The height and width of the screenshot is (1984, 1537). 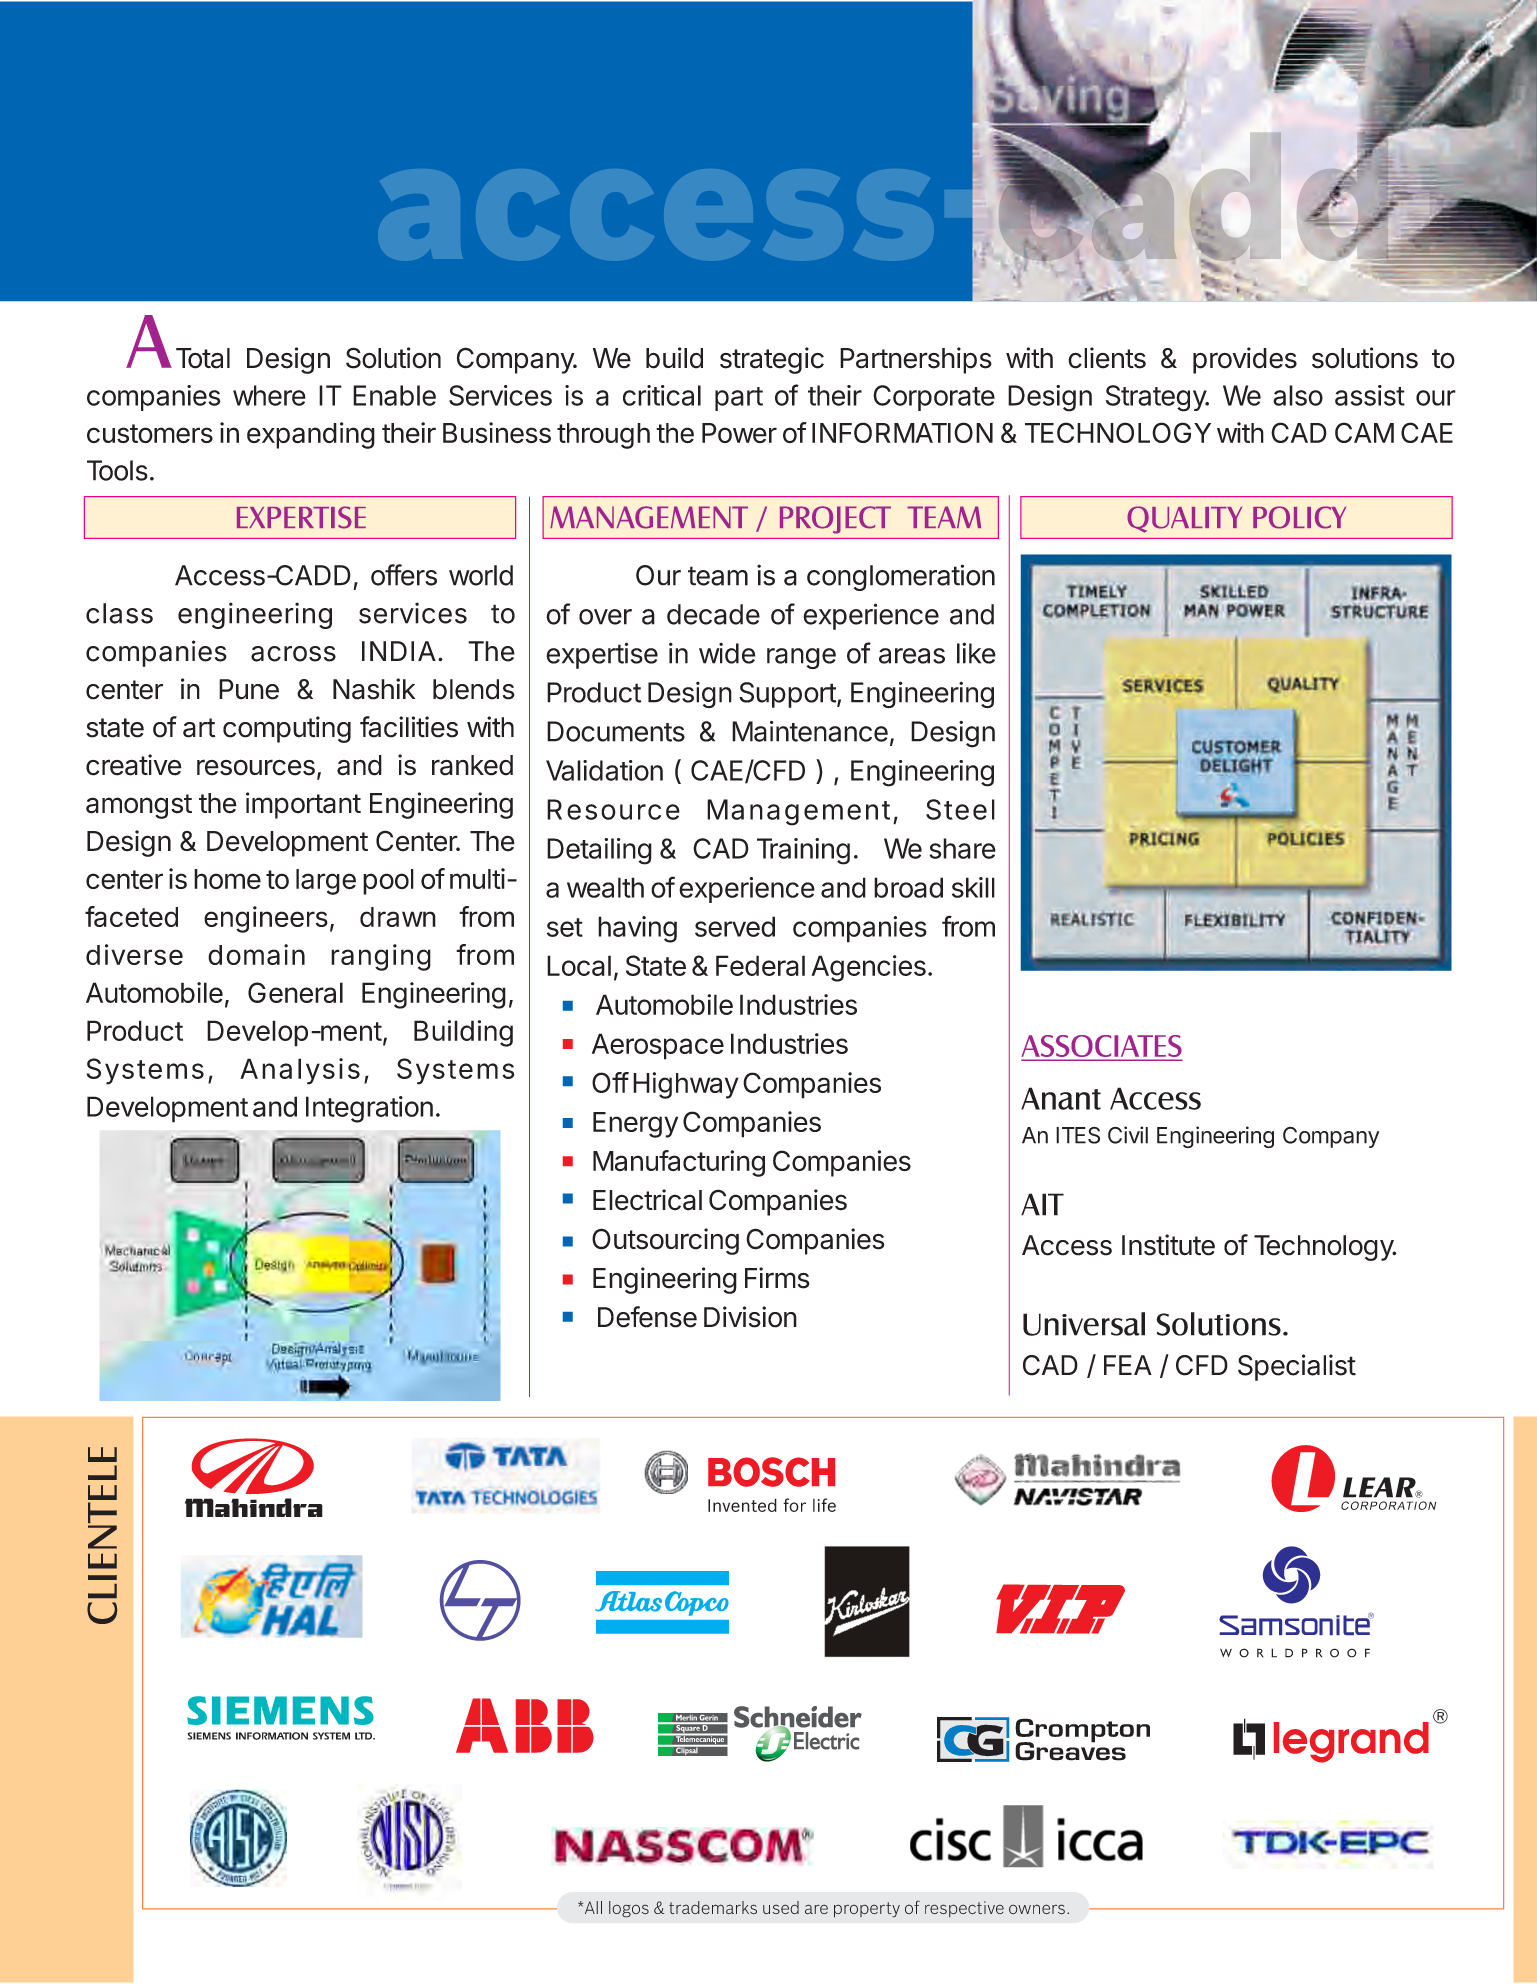 I want to click on home, so click(x=227, y=879).
